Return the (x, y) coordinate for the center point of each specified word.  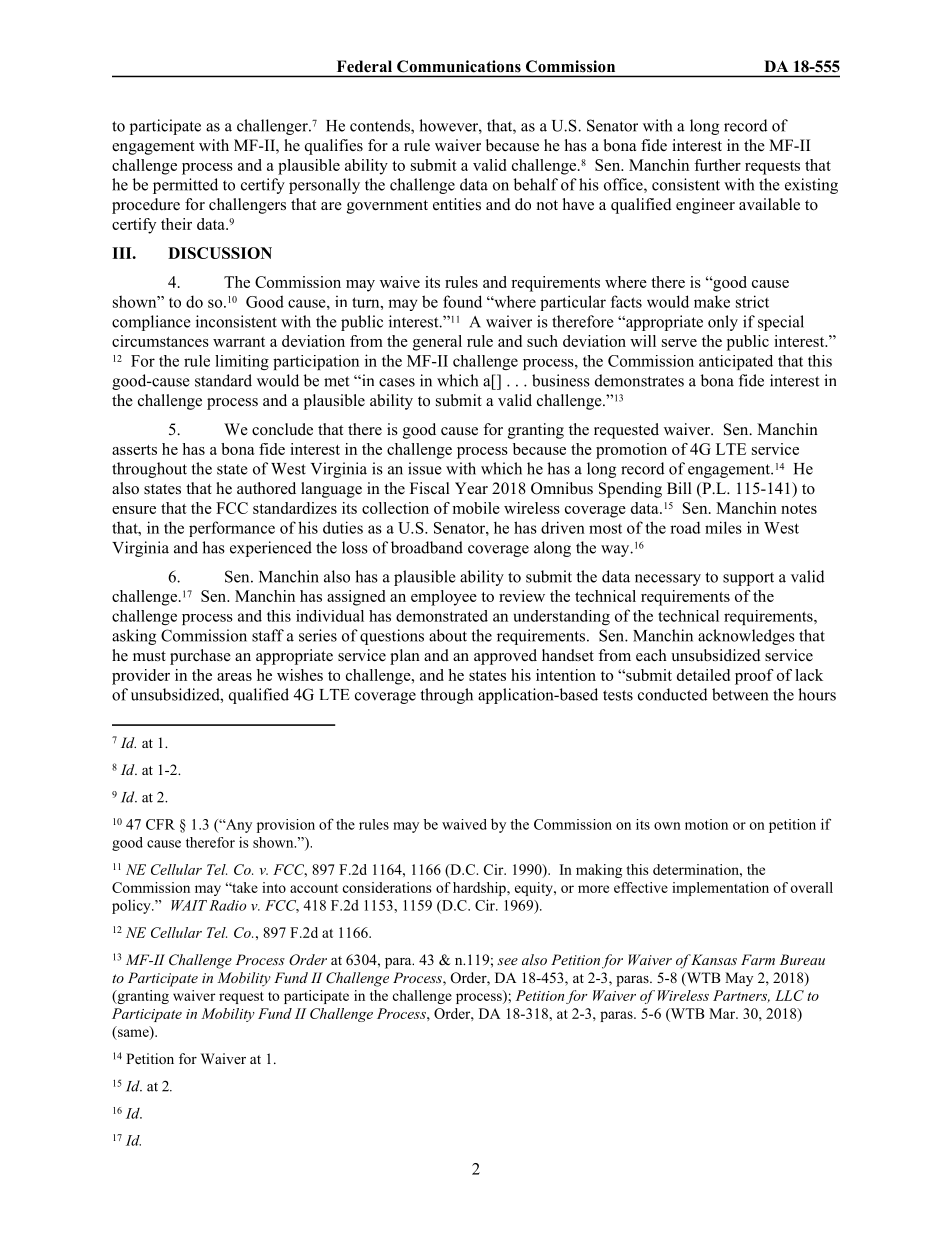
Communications (459, 66)
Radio (227, 905)
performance (232, 529)
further (717, 165)
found (462, 301)
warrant (239, 342)
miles (723, 527)
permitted (185, 186)
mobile (476, 508)
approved (505, 657)
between (740, 694)
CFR (160, 824)
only (723, 323)
